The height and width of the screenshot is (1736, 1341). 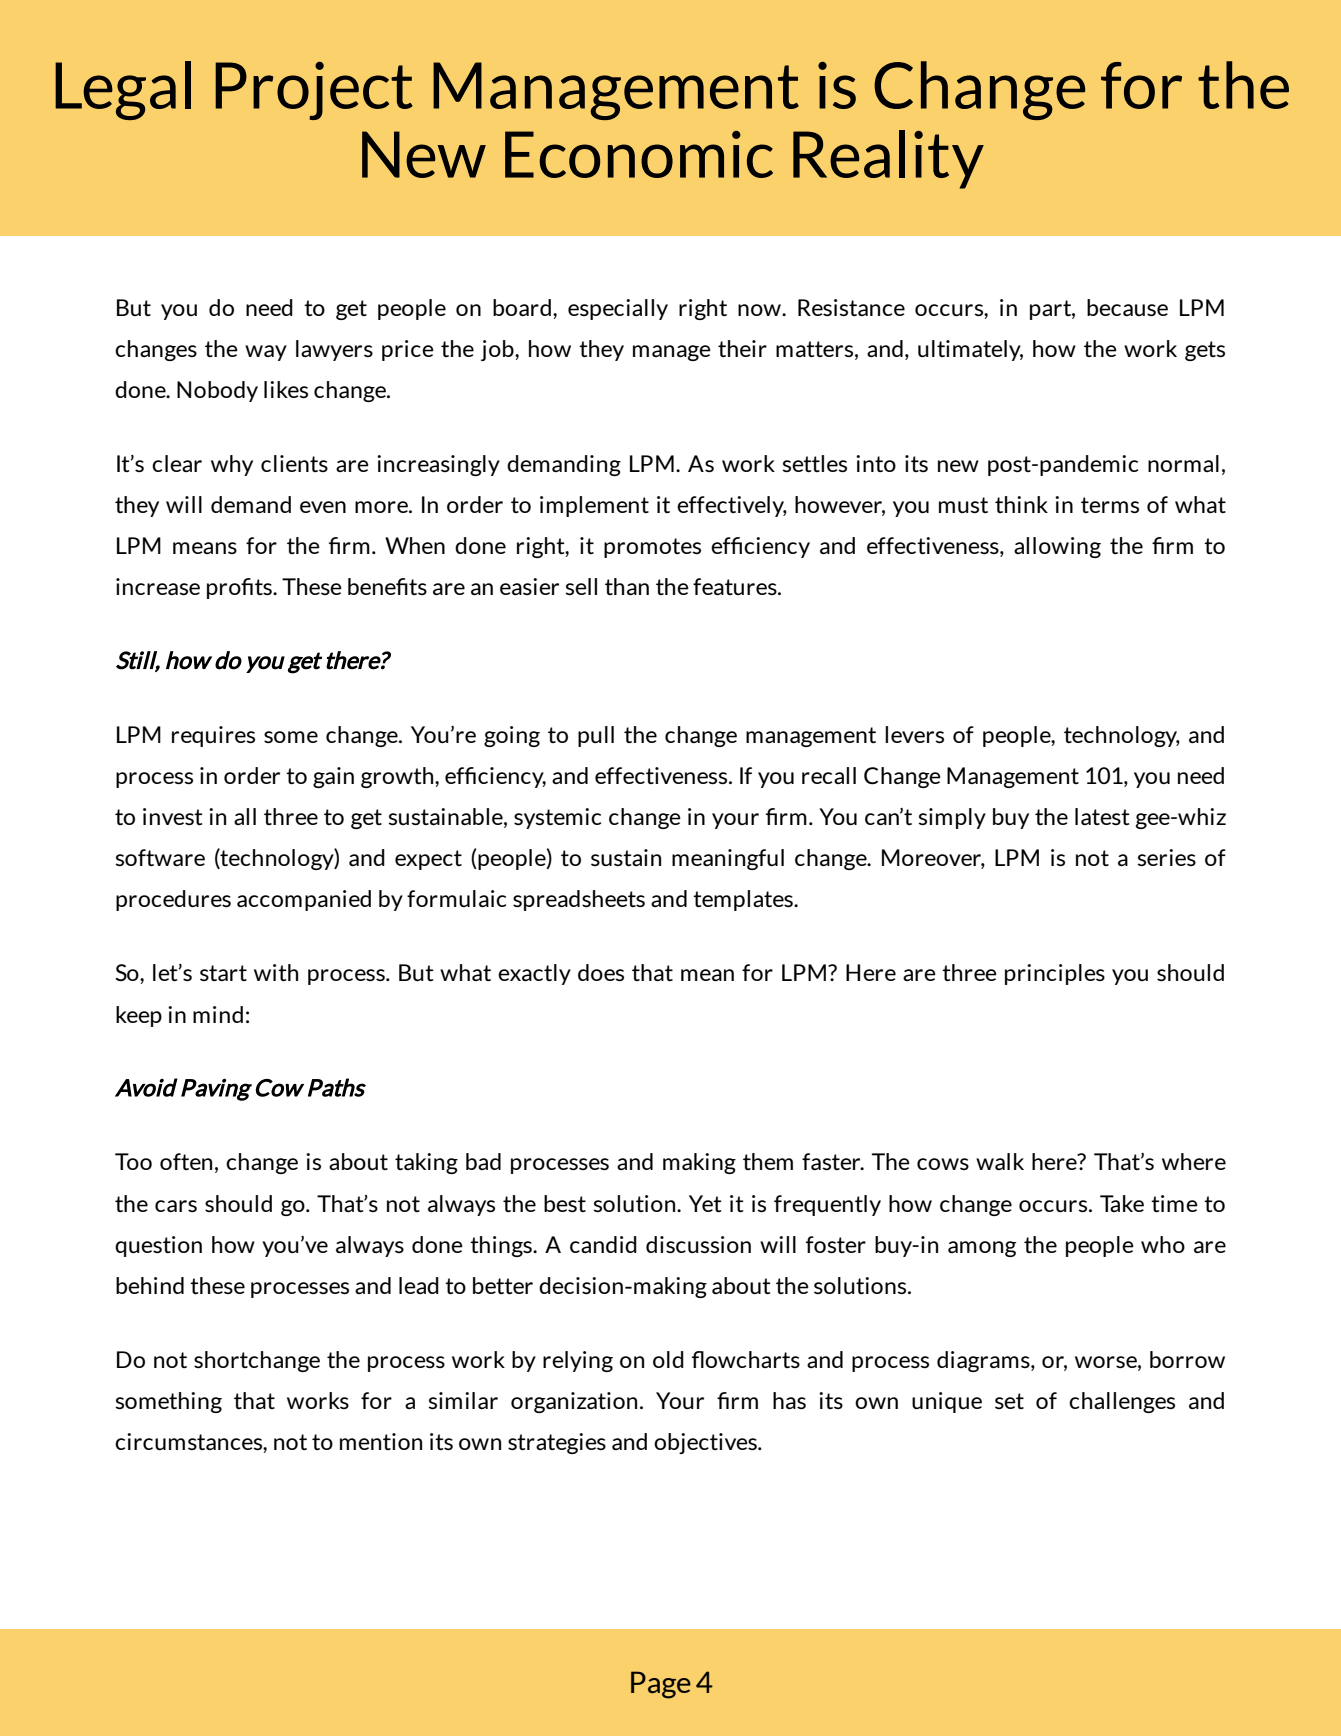 I want to click on templates, so click(x=744, y=900).
